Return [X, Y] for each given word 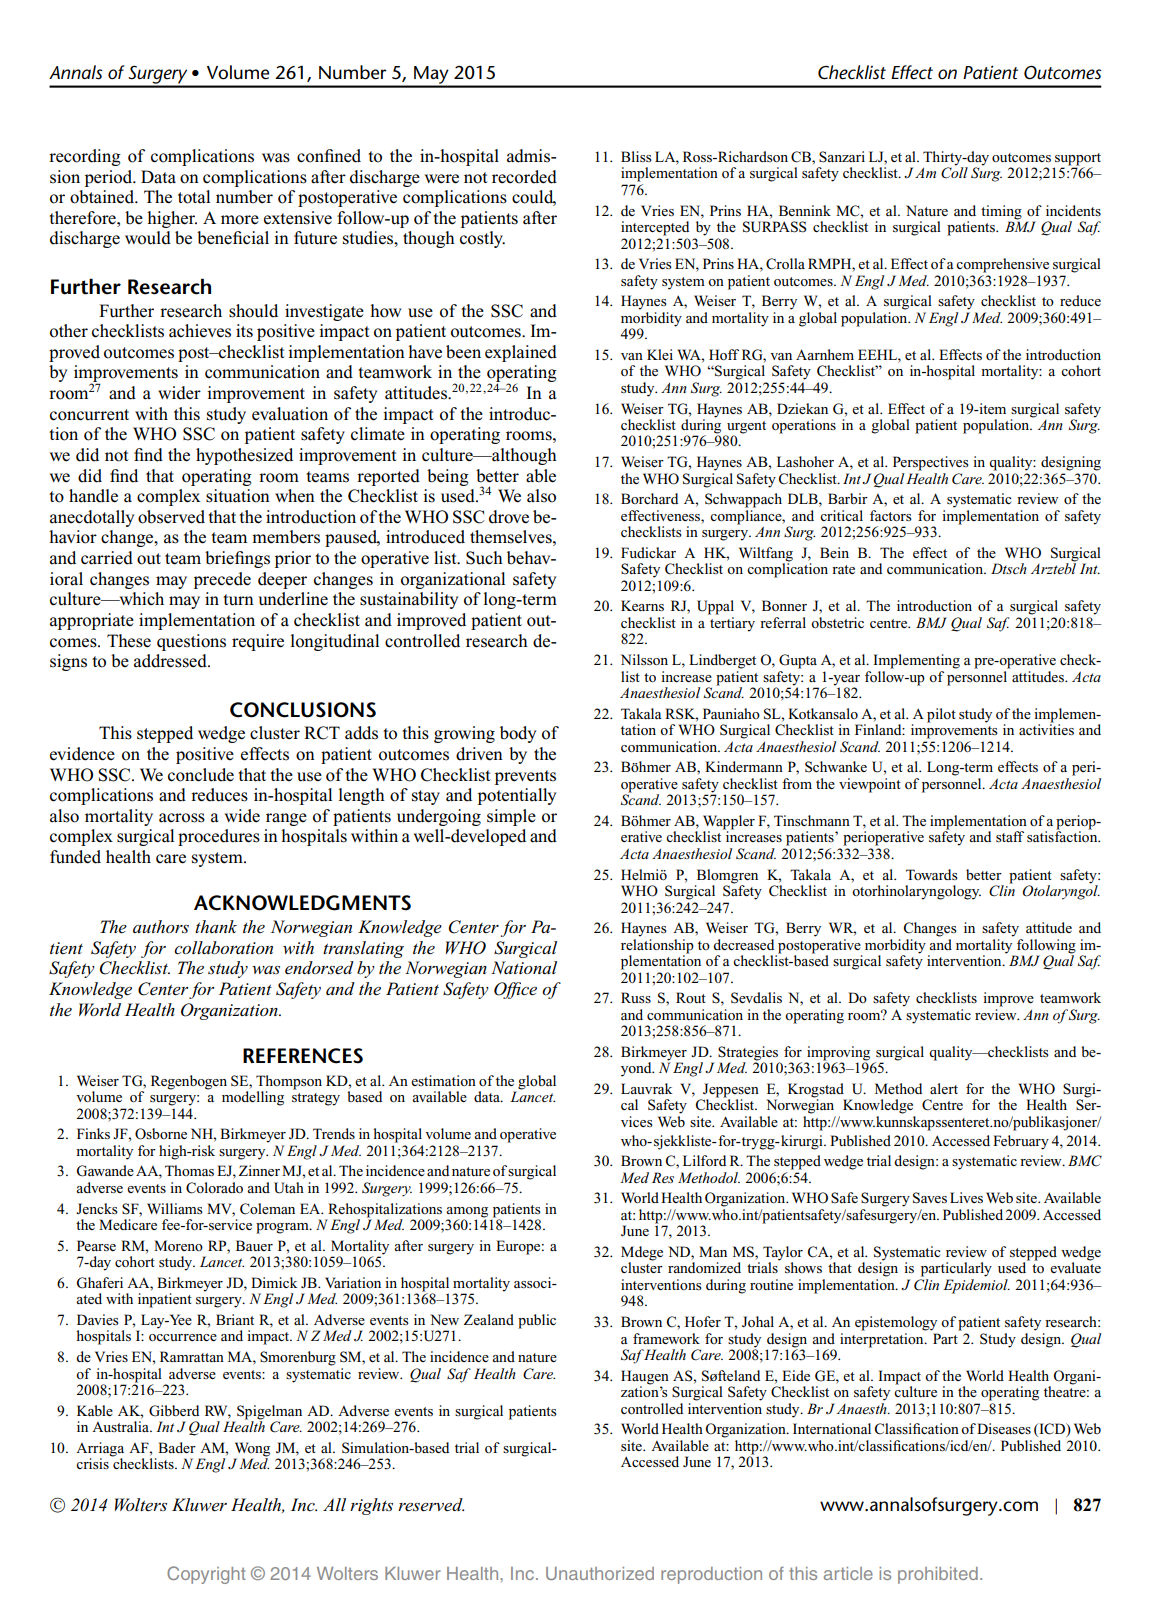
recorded [524, 177]
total [194, 197]
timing [1001, 212]
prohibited [938, 1575]
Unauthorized [600, 1573]
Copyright [206, 1575]
